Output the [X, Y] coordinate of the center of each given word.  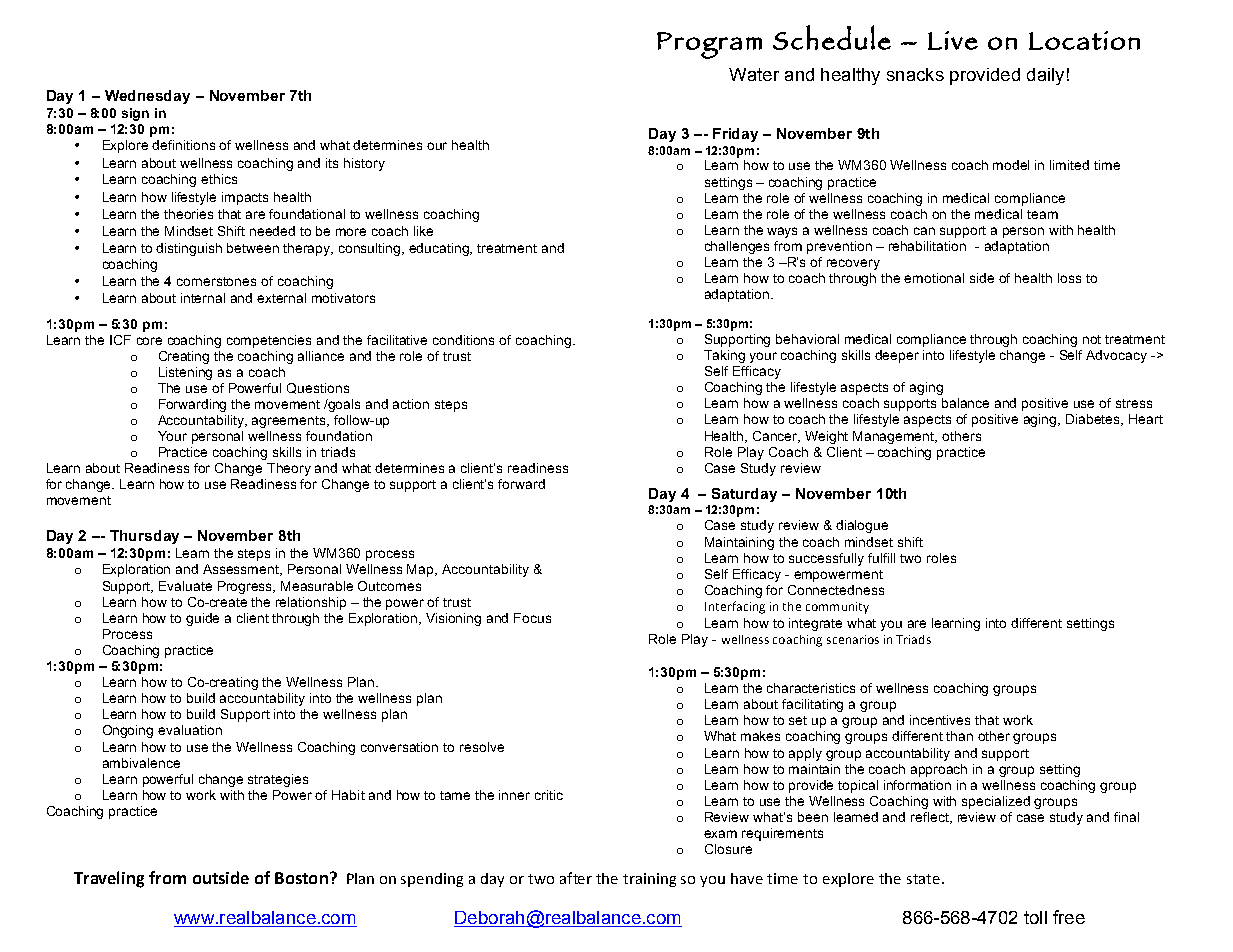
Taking [724, 356]
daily [1045, 76]
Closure [728, 849]
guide [202, 619]
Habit [348, 795]
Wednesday [147, 97]
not [1092, 339]
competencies [269, 341]
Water [754, 74]
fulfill [881, 558]
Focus [532, 618]
